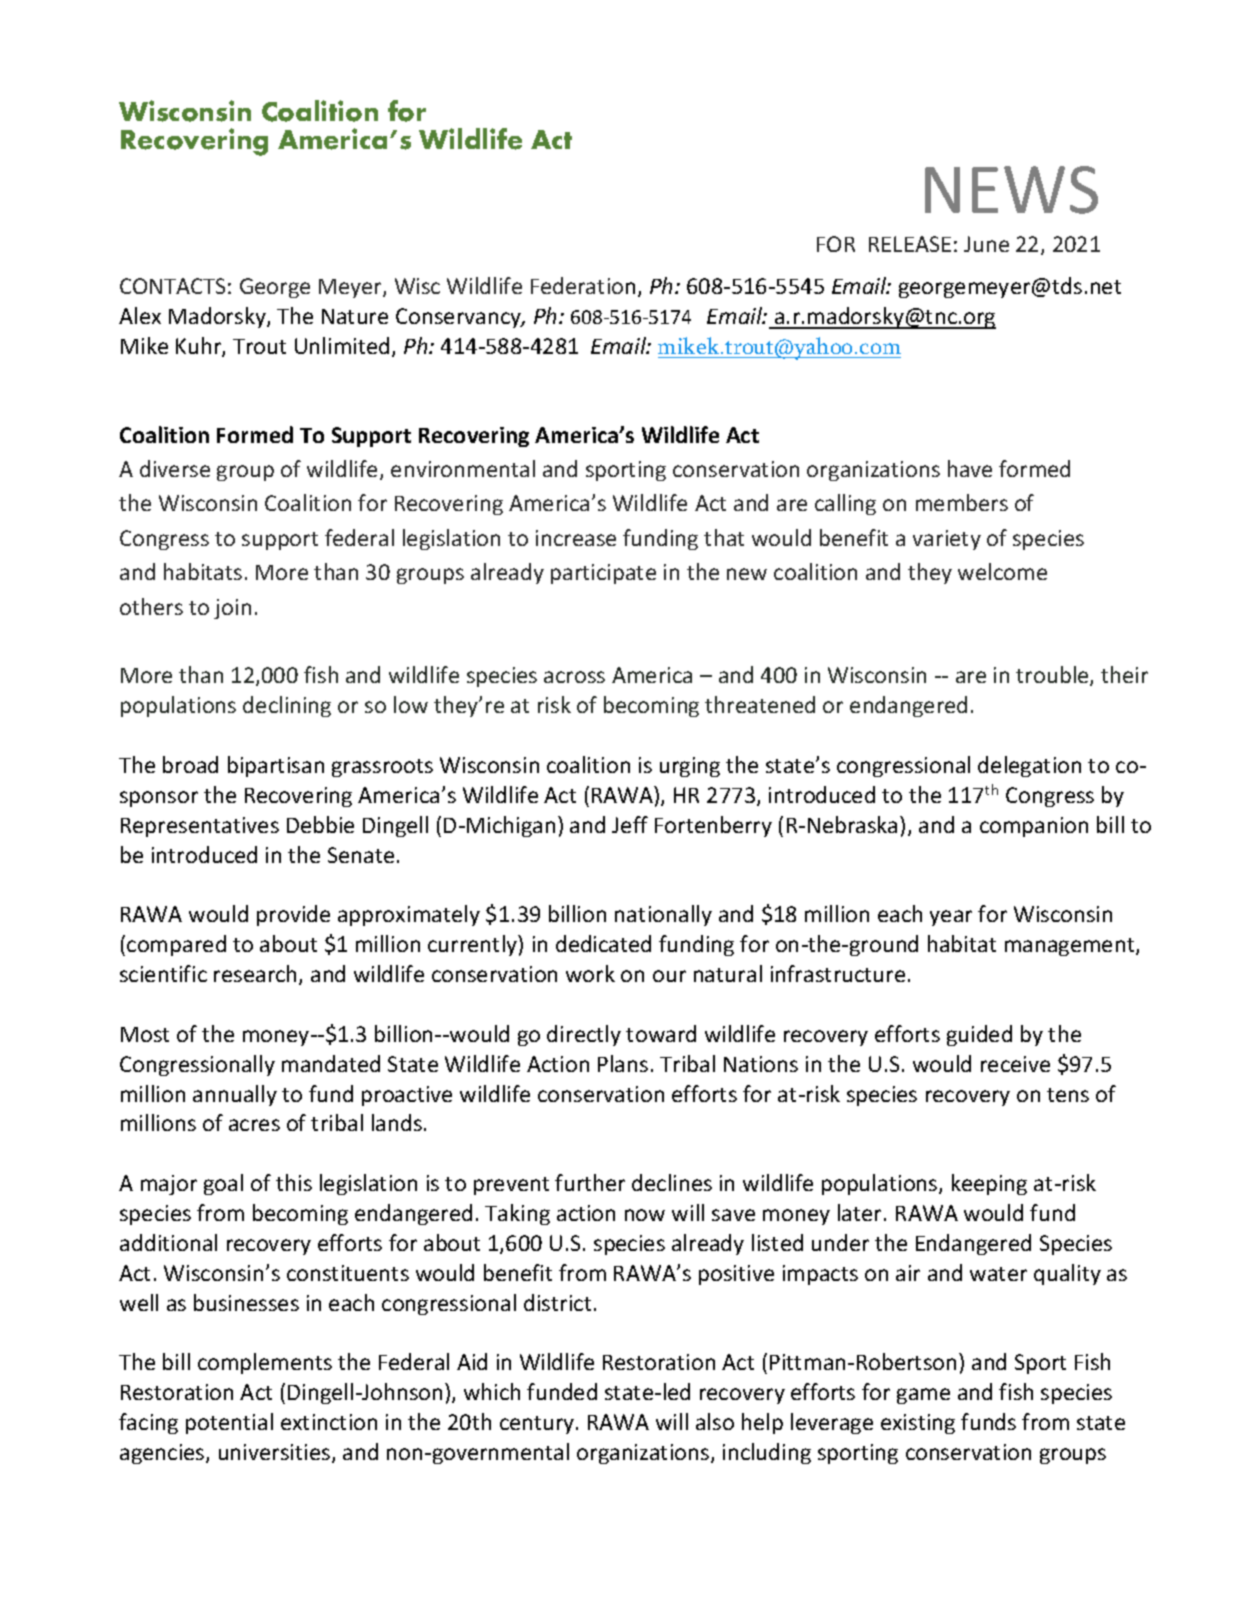 This screenshot has width=1248, height=1615. I want to click on Representatives, so click(200, 827).
